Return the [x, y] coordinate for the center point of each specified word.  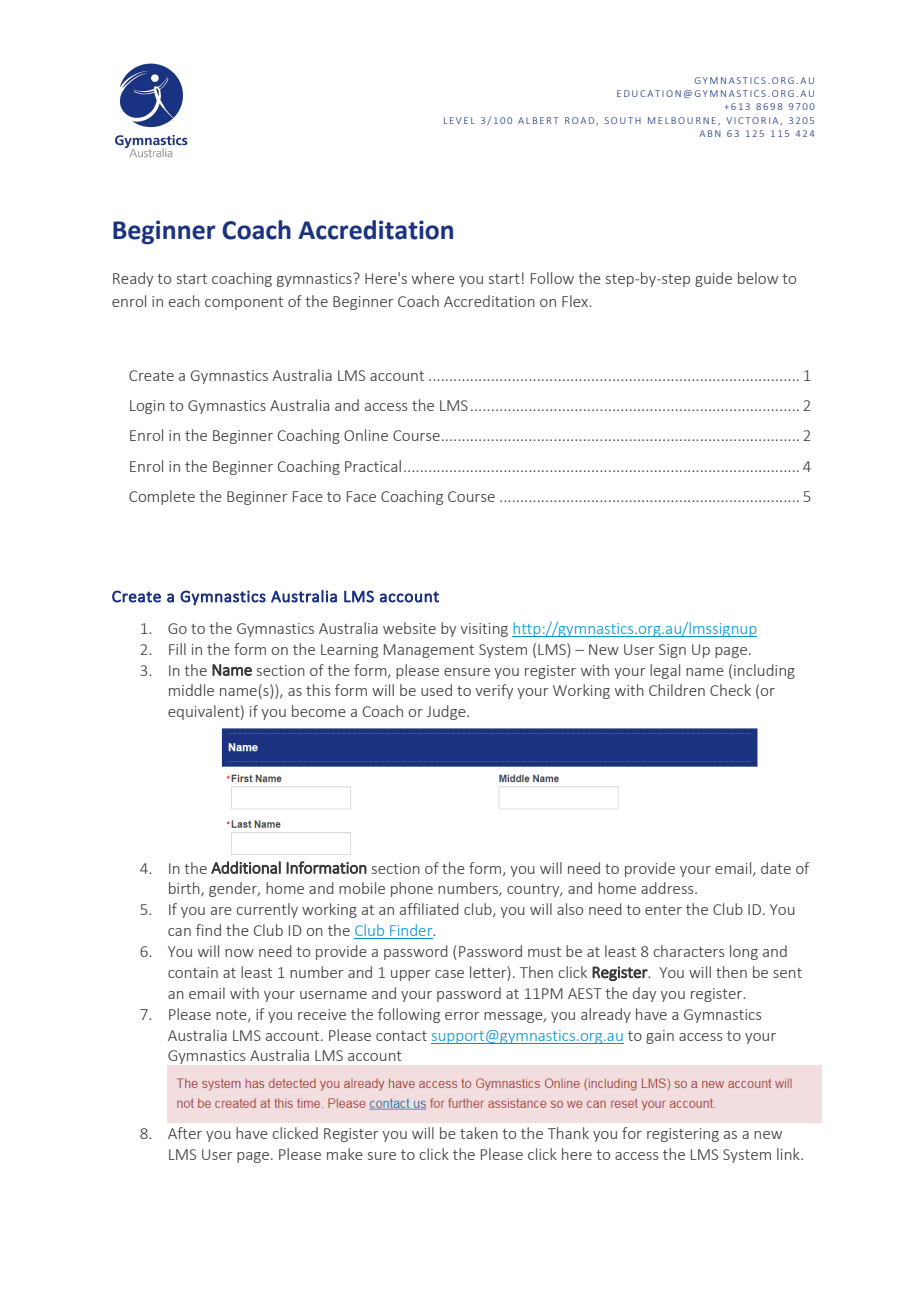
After [185, 1133]
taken [479, 1133]
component [244, 303]
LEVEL [459, 120]
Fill [177, 649]
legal [665, 671]
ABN [710, 133]
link [789, 1154]
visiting [484, 630]
